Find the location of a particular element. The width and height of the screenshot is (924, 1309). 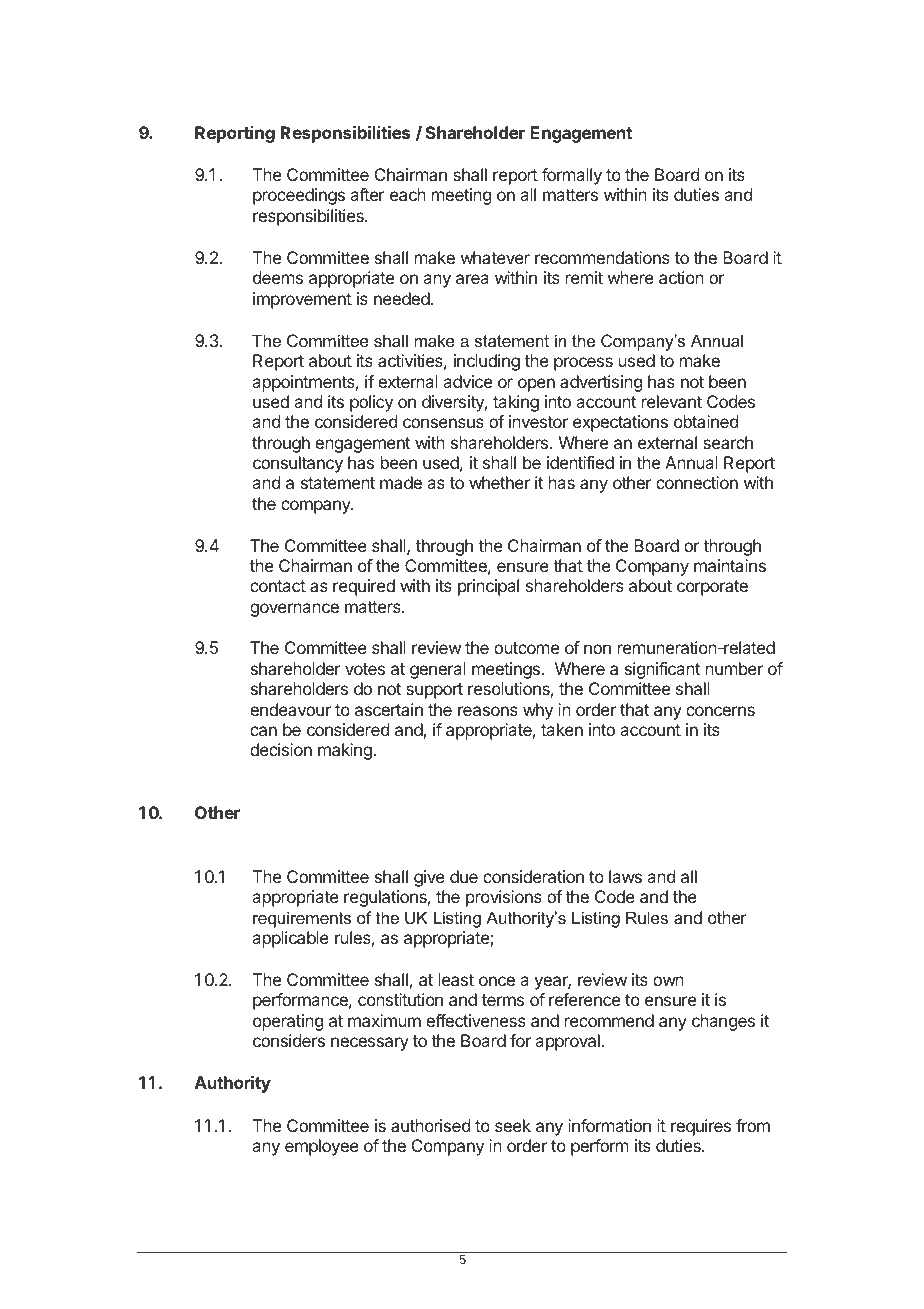

whatever is located at coordinates (495, 257).
